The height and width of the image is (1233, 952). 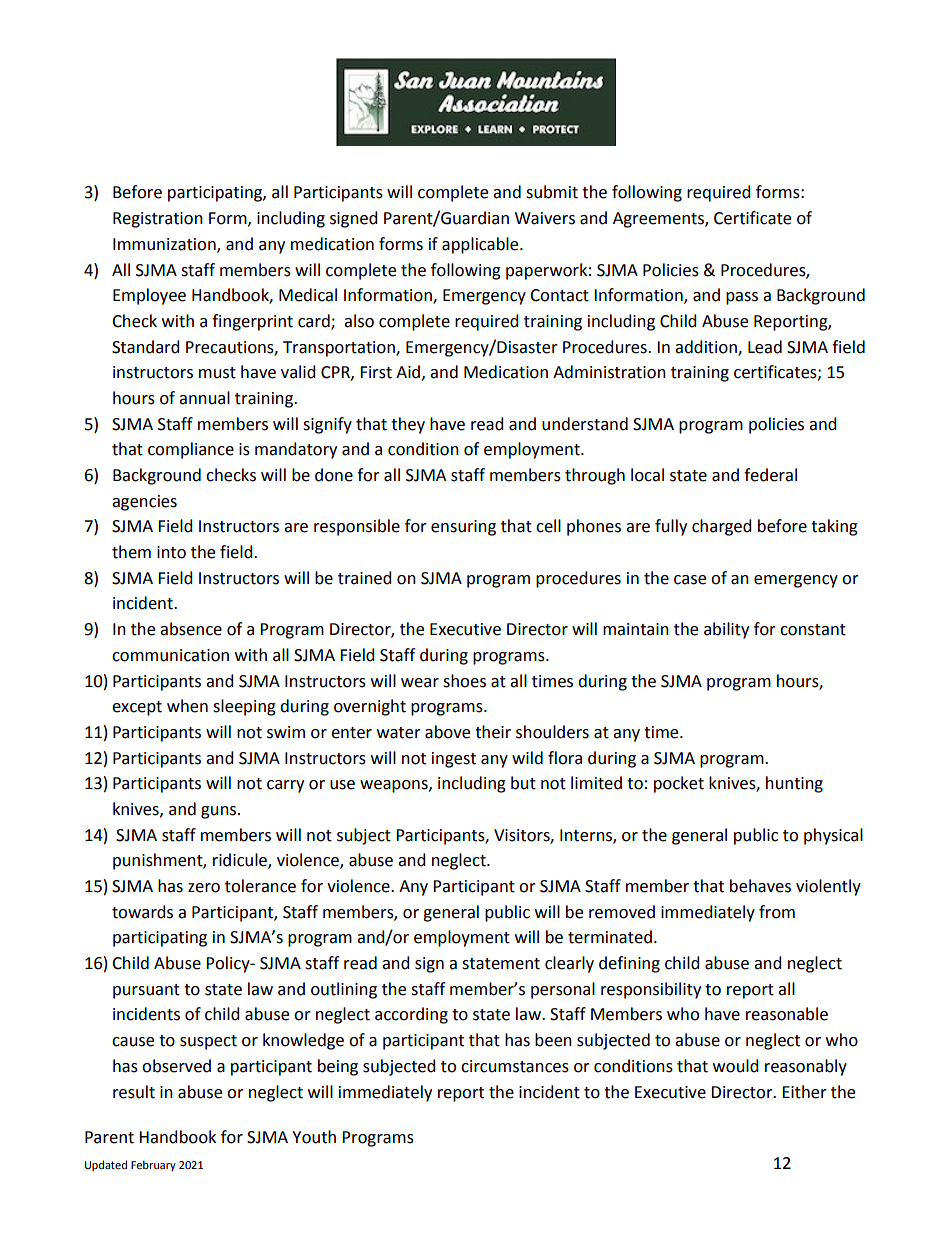 I want to click on Registration, so click(x=158, y=220).
